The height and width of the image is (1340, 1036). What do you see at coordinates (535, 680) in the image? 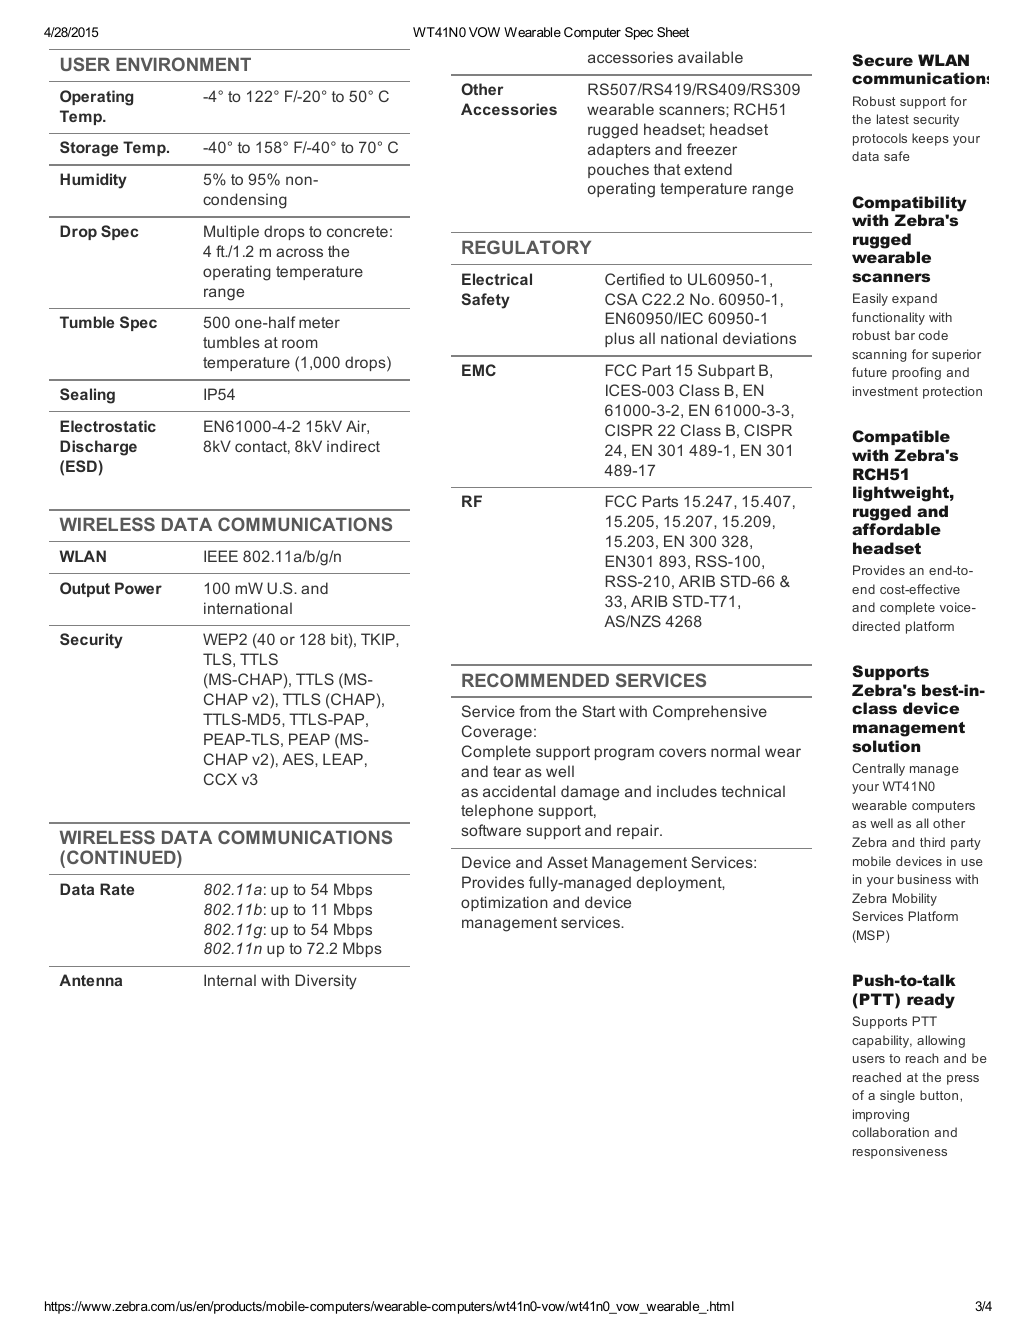
I see `RECOMMENDED` at bounding box center [535, 680].
